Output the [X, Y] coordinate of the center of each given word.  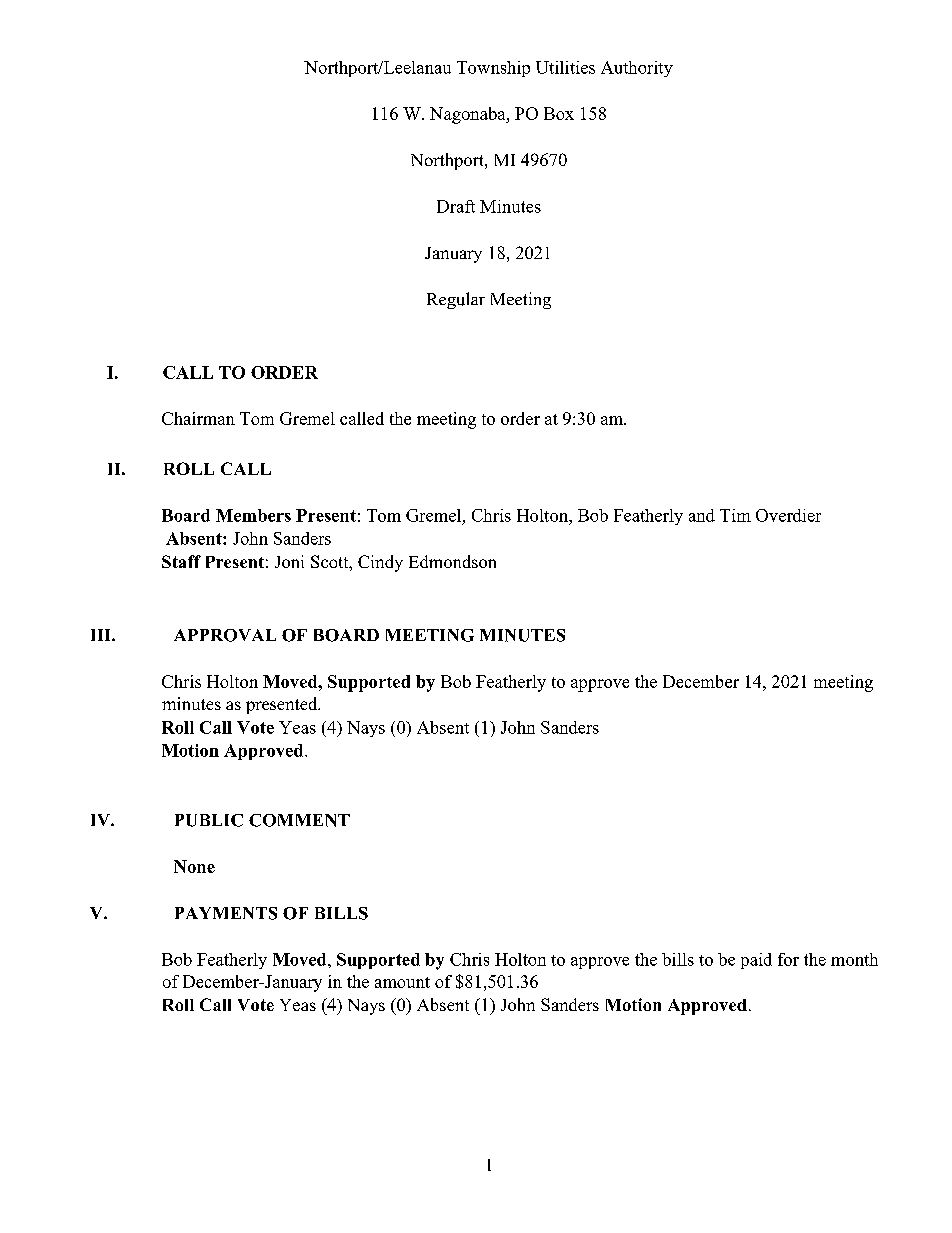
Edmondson [452, 561]
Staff [181, 561]
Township [493, 69]
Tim [735, 515]
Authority [637, 69]
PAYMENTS [226, 913]
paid [756, 961]
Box [559, 113]
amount [402, 982]
